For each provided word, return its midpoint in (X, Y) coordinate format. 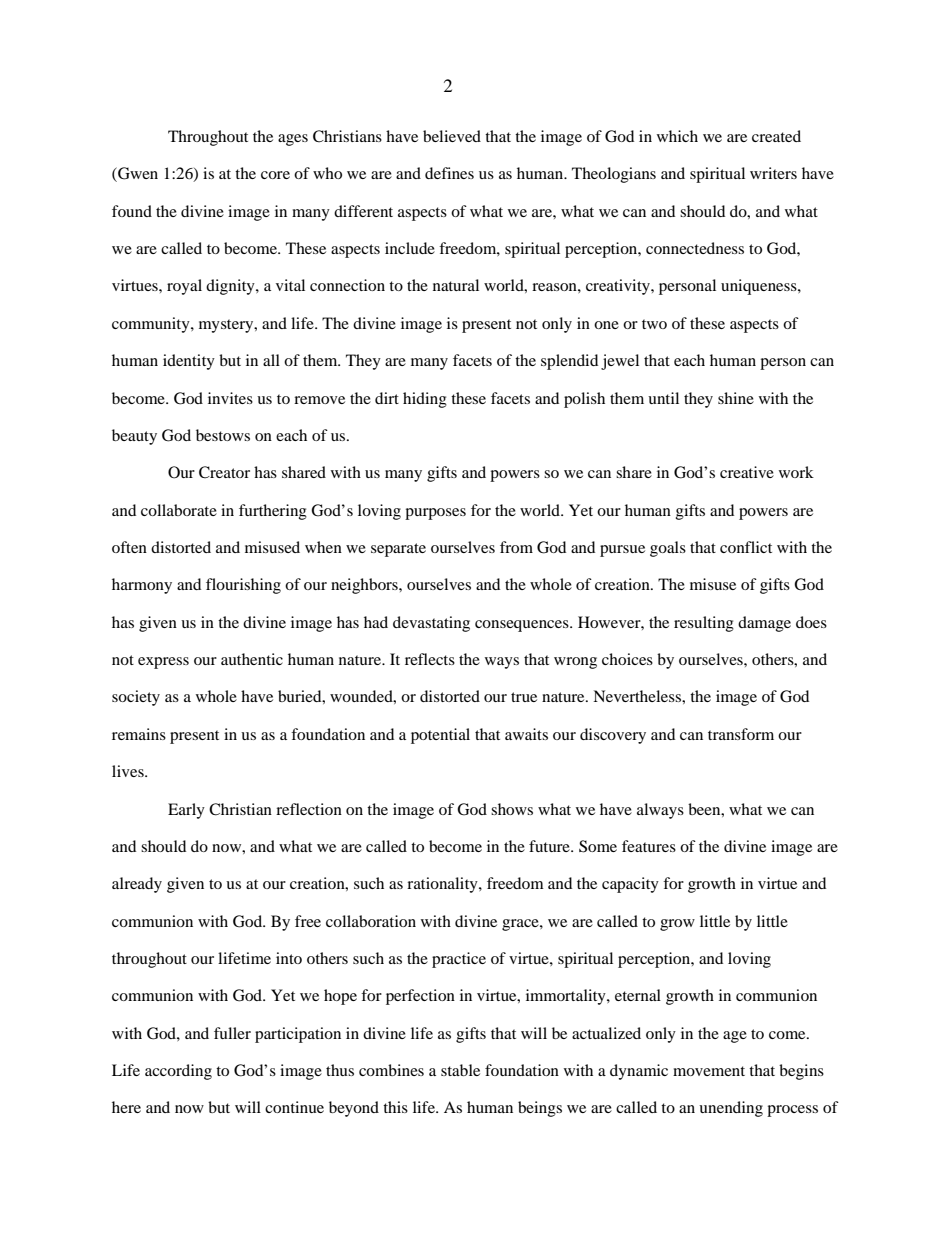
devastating (431, 624)
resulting (704, 624)
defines (449, 173)
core (275, 175)
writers (773, 173)
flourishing (243, 586)
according (178, 1072)
